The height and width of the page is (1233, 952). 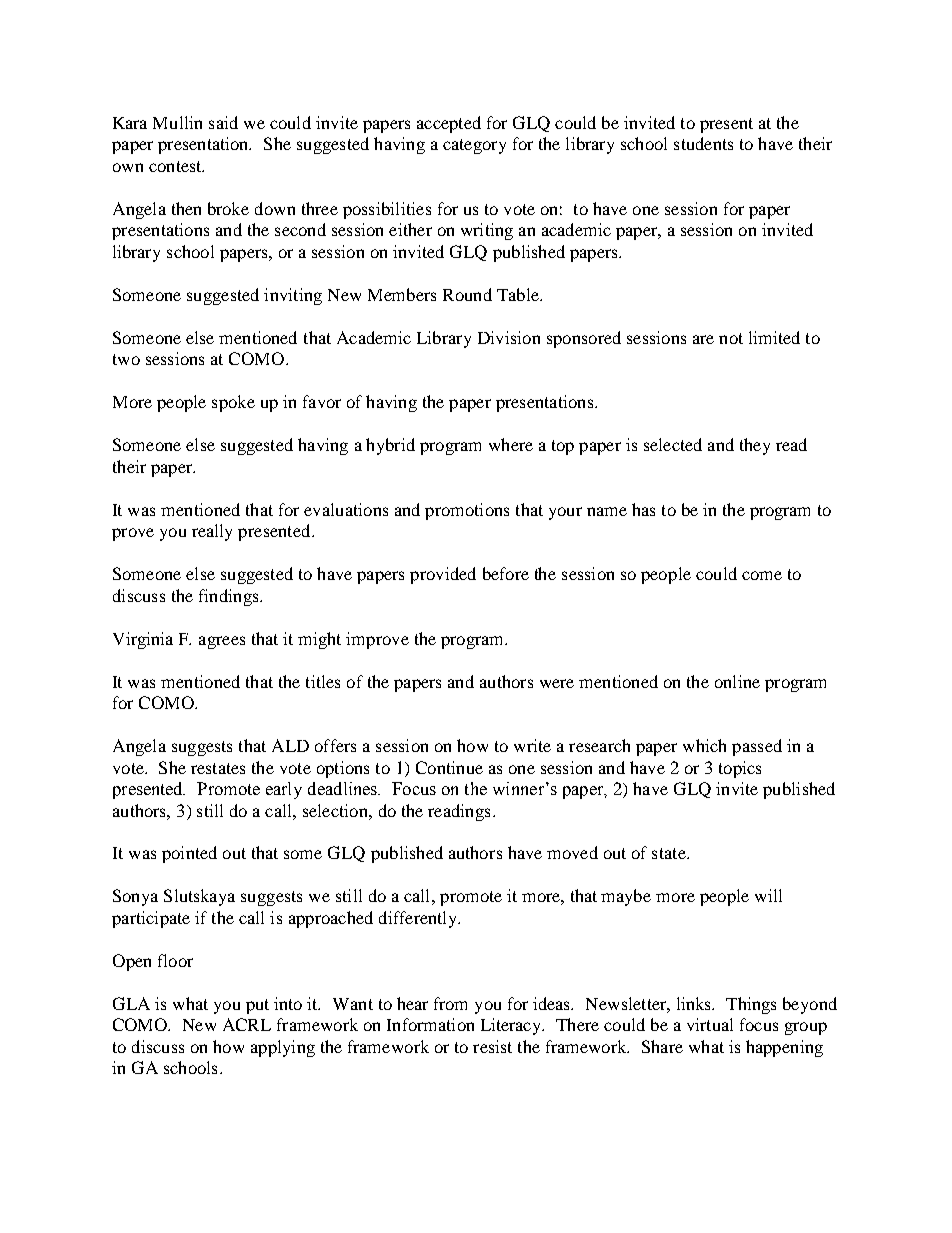 I want to click on put, so click(x=257, y=1006).
